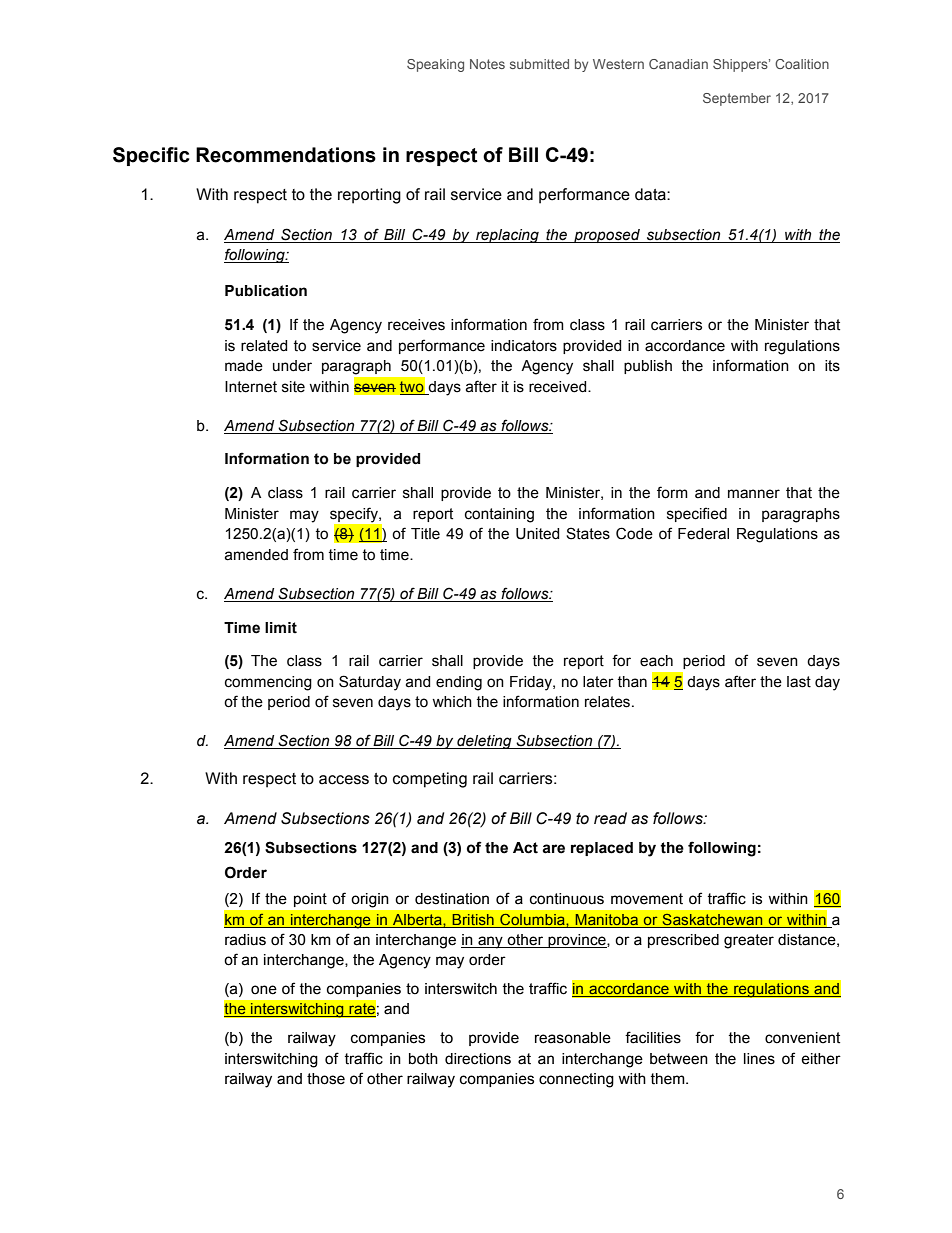  I want to click on United, so click(537, 534).
